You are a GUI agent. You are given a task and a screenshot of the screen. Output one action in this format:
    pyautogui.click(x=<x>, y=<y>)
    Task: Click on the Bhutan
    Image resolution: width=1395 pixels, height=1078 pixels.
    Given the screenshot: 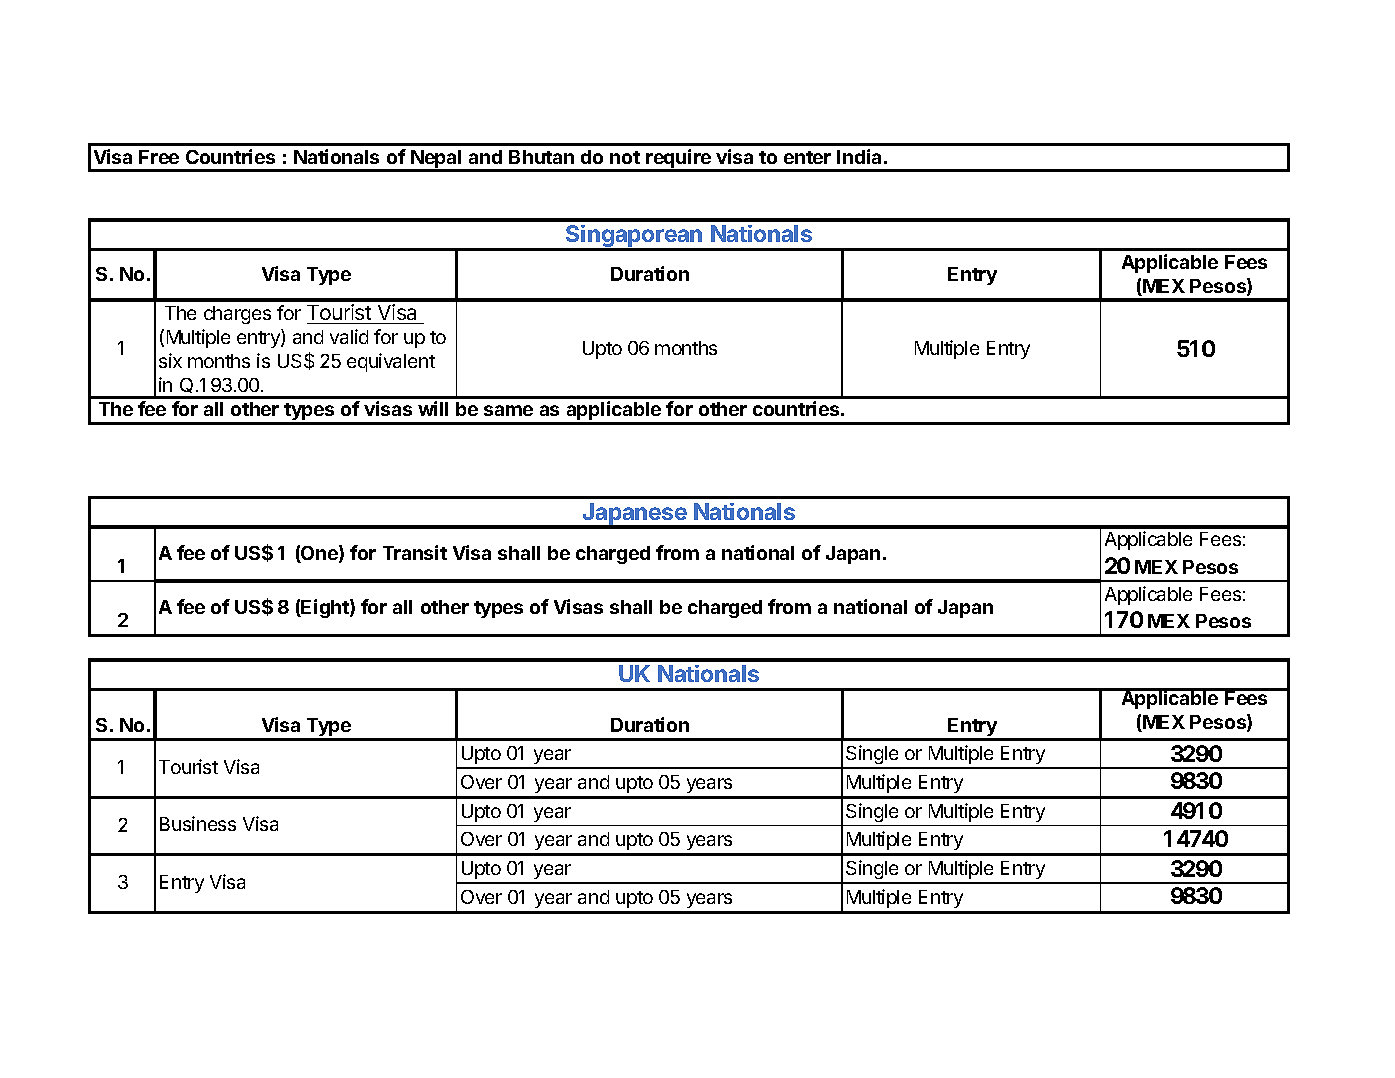 What is the action you would take?
    pyautogui.click(x=541, y=157)
